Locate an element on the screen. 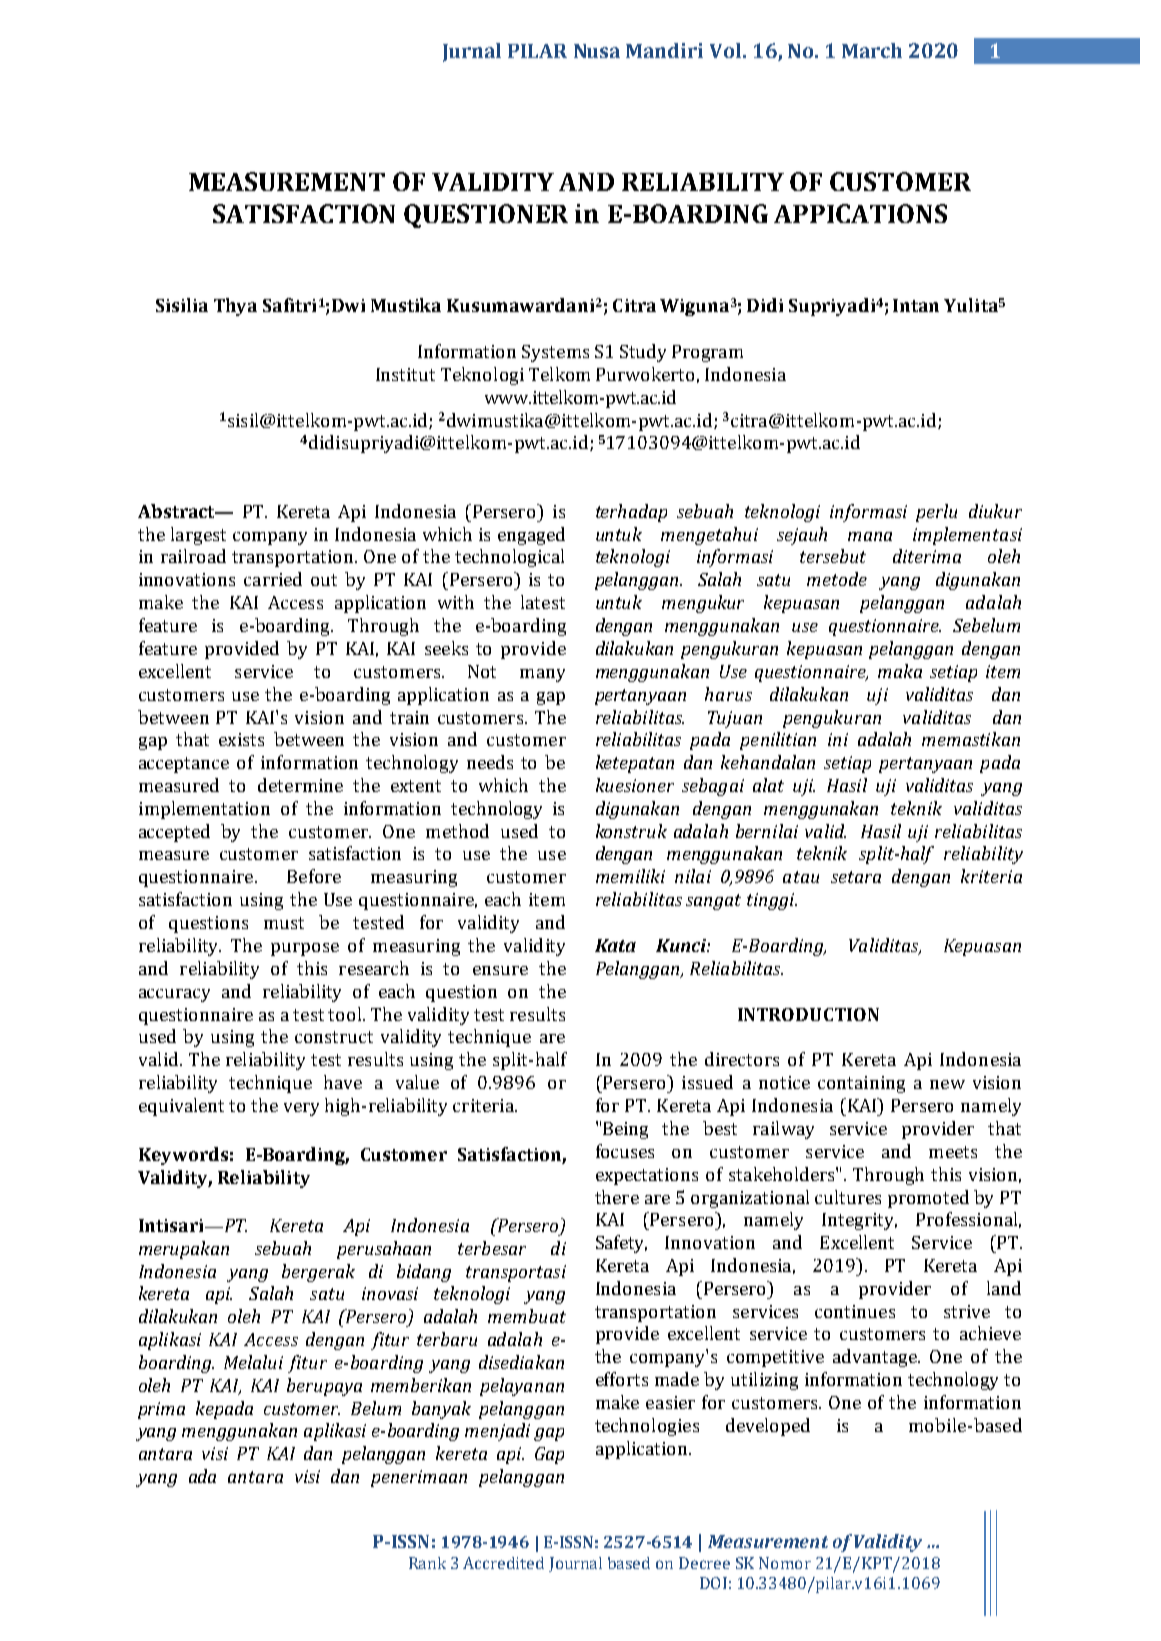 The width and height of the screenshot is (1161, 1641). Nusa is located at coordinates (597, 51).
